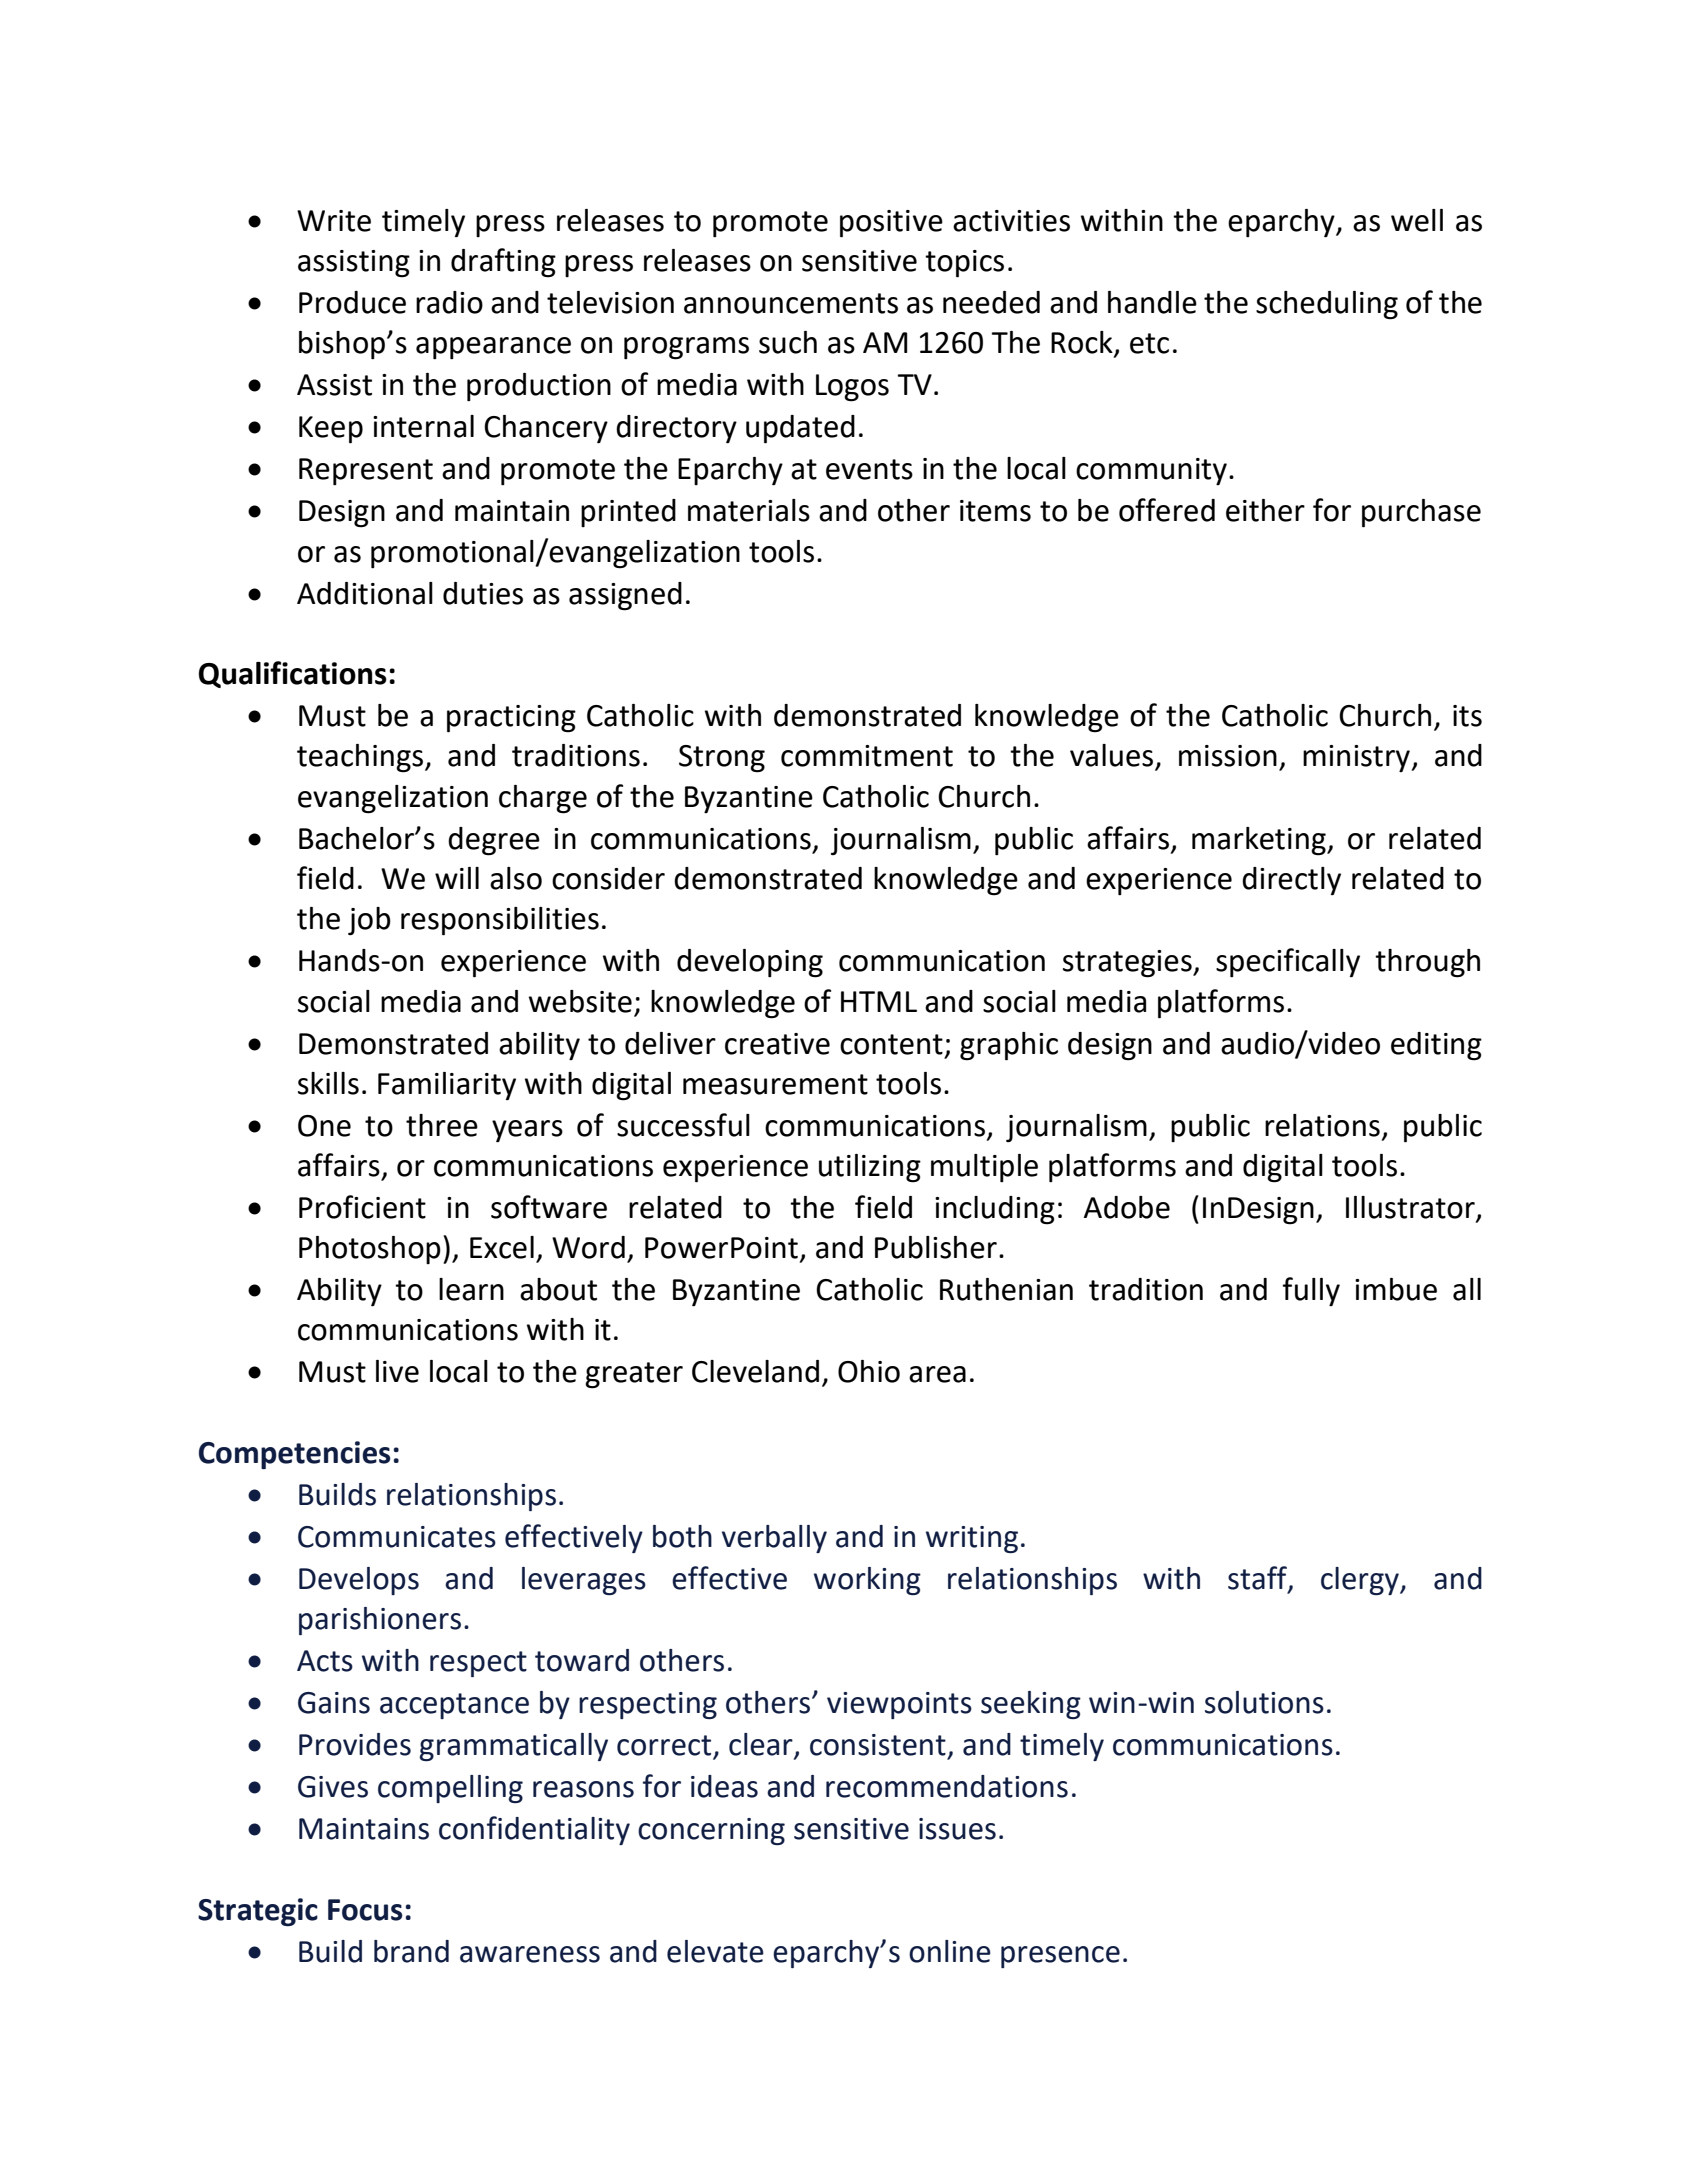 This screenshot has height=2176, width=1681. What do you see at coordinates (891, 224) in the screenshot?
I see `positive` at bounding box center [891, 224].
